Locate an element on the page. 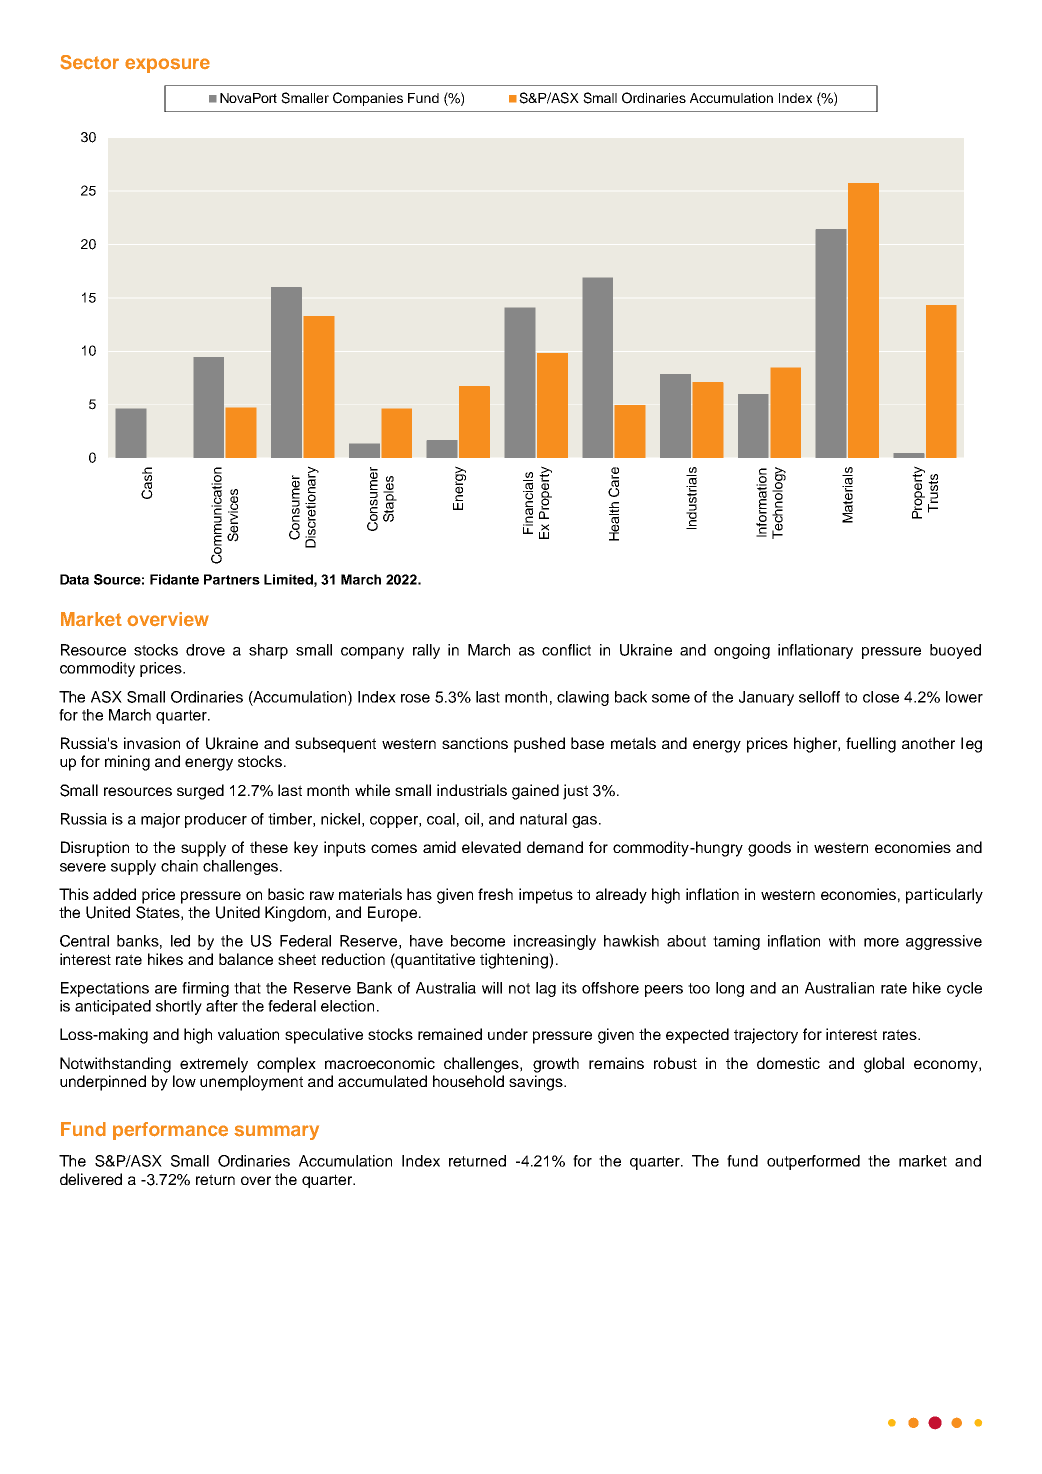  savings is located at coordinates (537, 1083).
